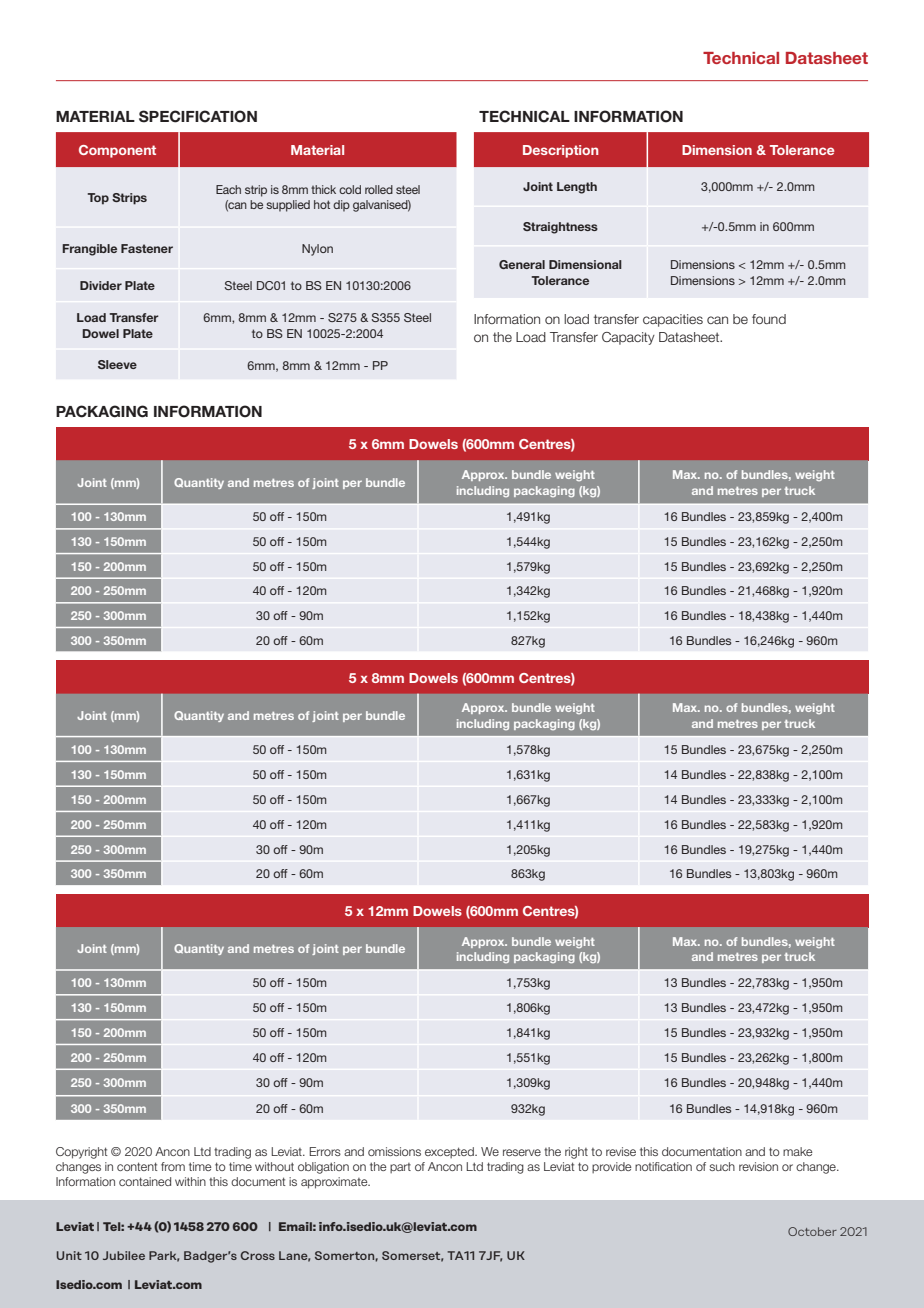 Image resolution: width=924 pixels, height=1308 pixels. Describe the element at coordinates (577, 188) in the image. I see `Length` at that location.
